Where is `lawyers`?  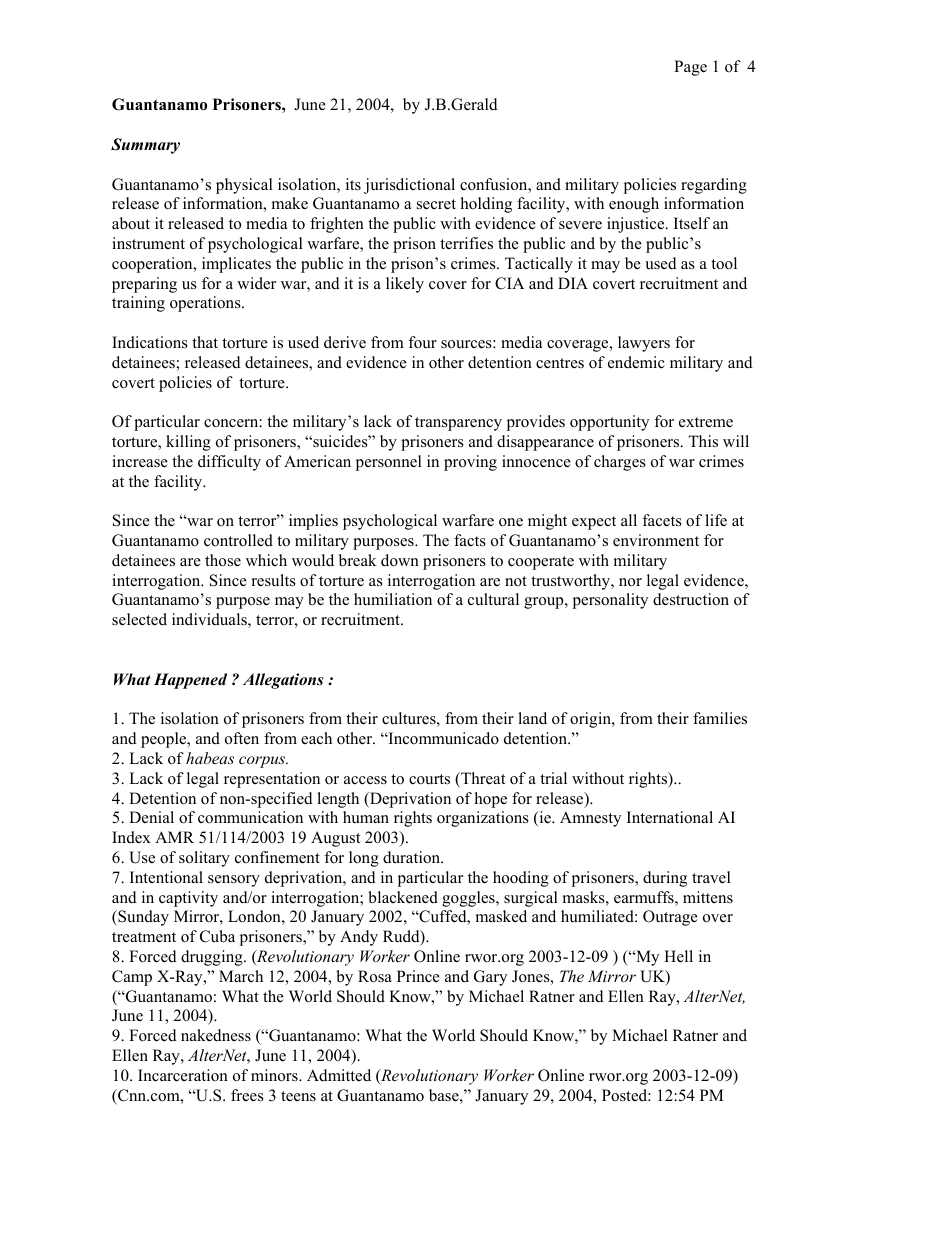
lawyers is located at coordinates (644, 344).
